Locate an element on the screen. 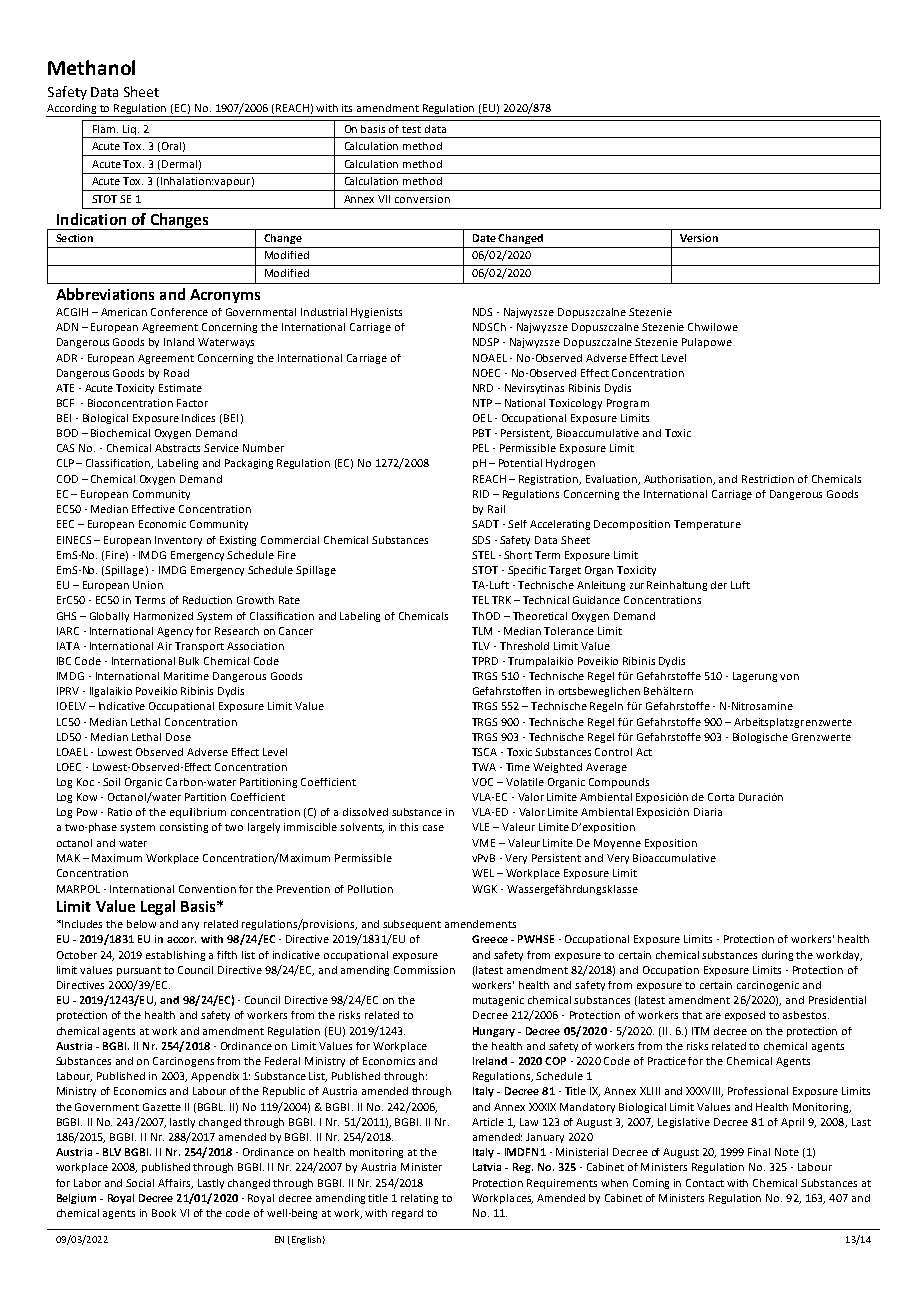  Restriction is located at coordinates (768, 479).
